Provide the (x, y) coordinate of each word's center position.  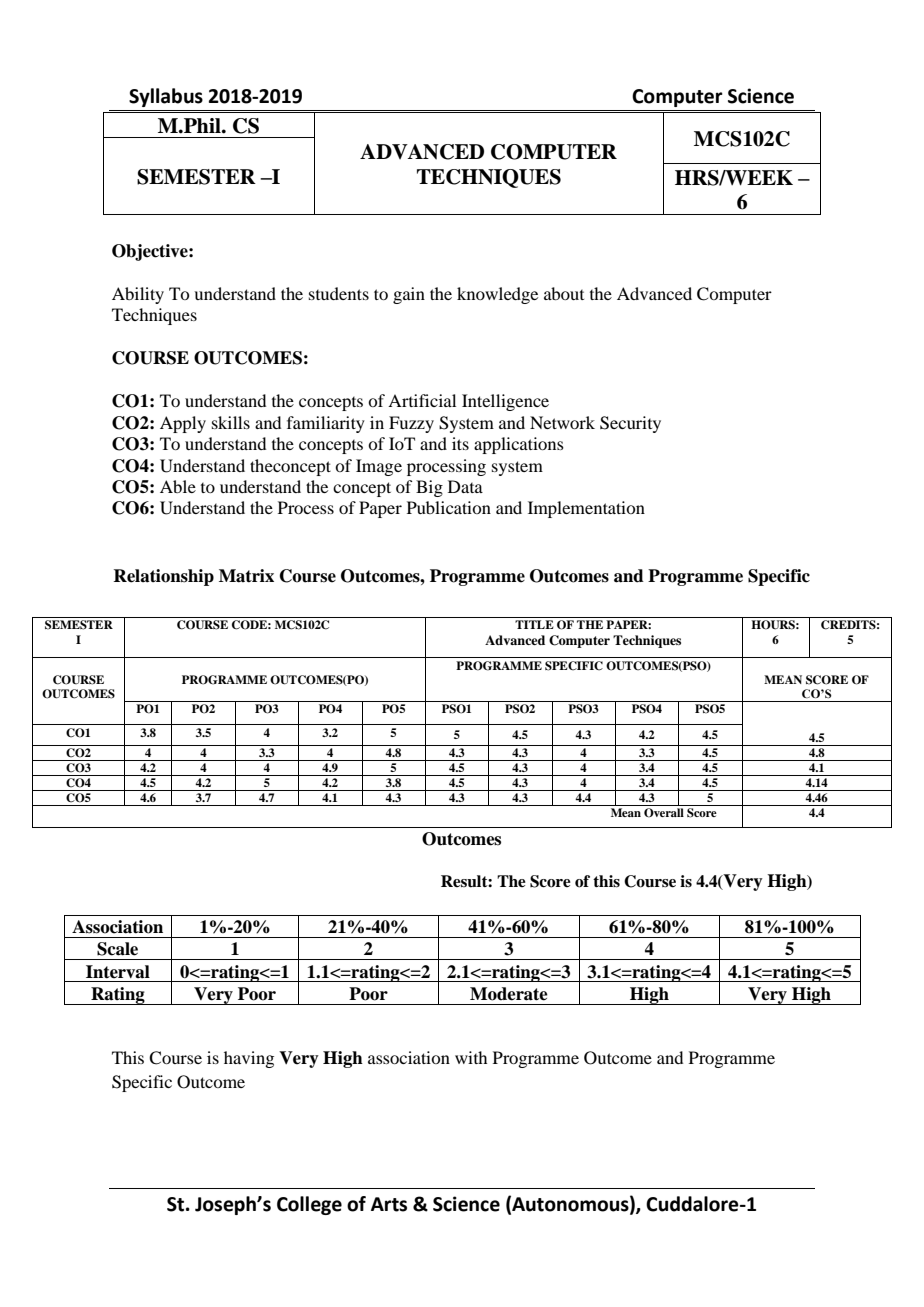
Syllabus (166, 97)
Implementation (586, 509)
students (339, 293)
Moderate (509, 994)
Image (379, 467)
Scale (117, 949)
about (564, 293)
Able (178, 486)
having (249, 1059)
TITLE (534, 624)
